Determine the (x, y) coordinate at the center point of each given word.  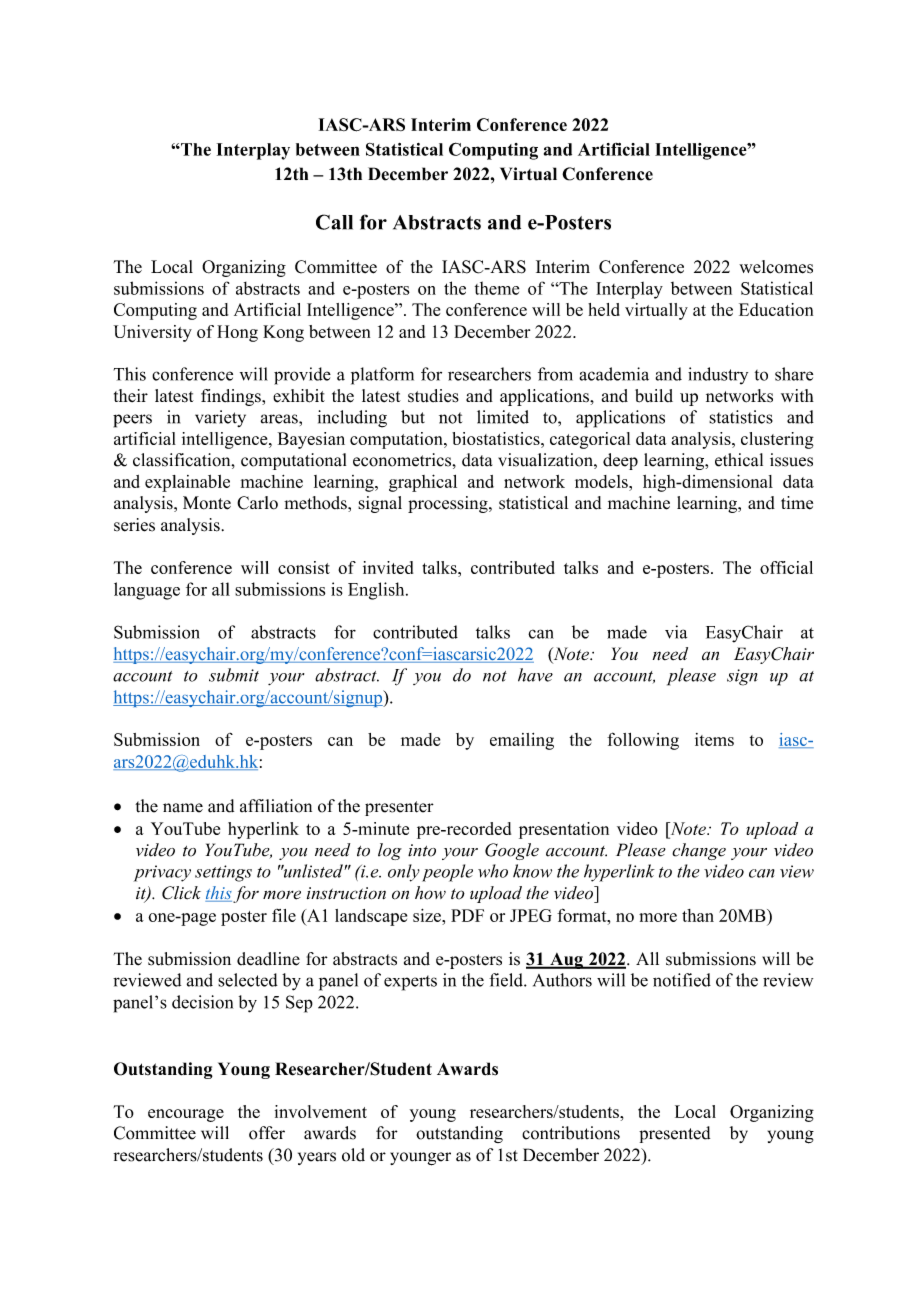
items (714, 739)
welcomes (776, 267)
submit (234, 675)
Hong (237, 333)
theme (497, 288)
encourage (186, 1115)
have (535, 675)
